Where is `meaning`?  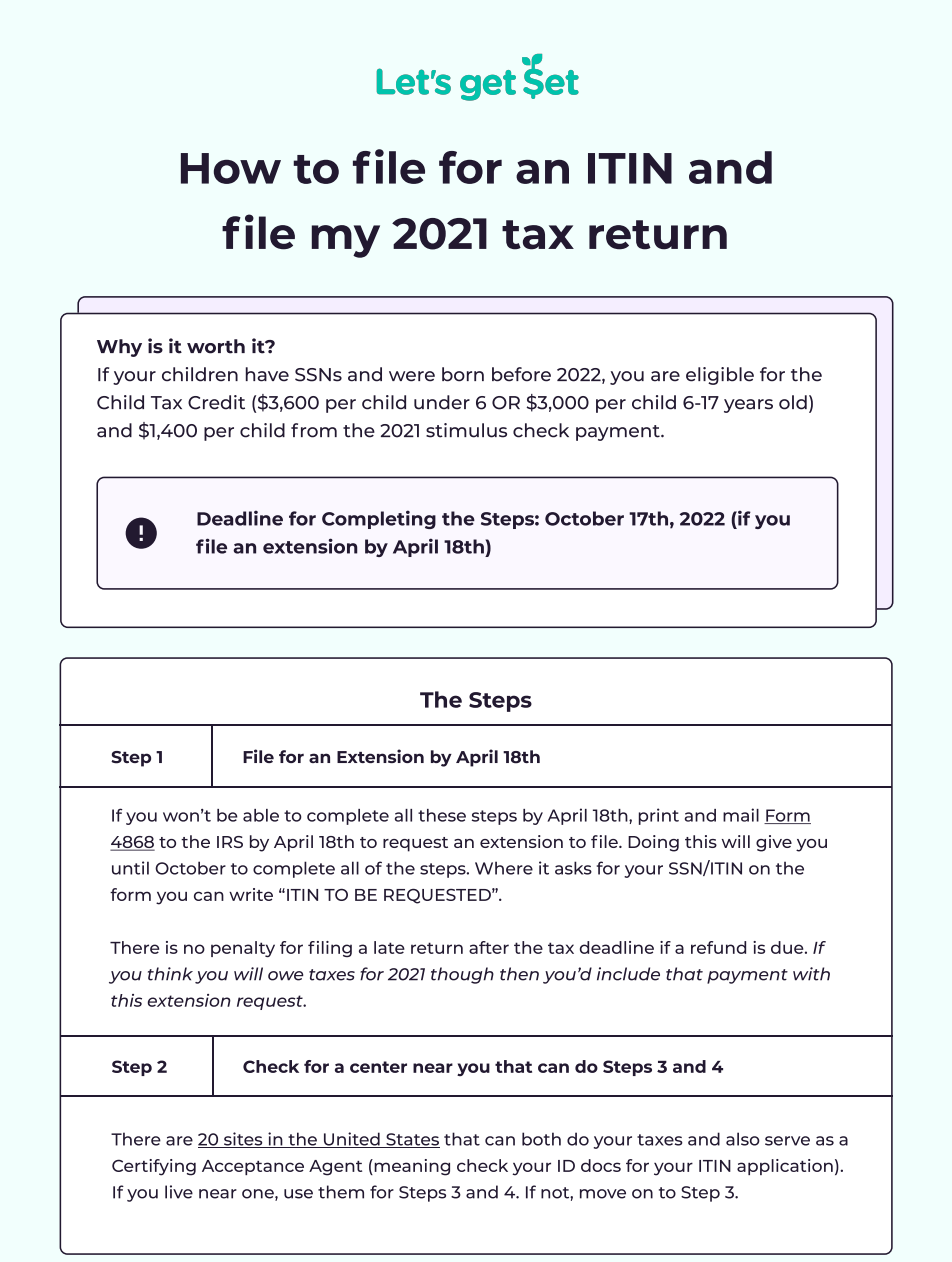
meaning is located at coordinates (411, 1167).
